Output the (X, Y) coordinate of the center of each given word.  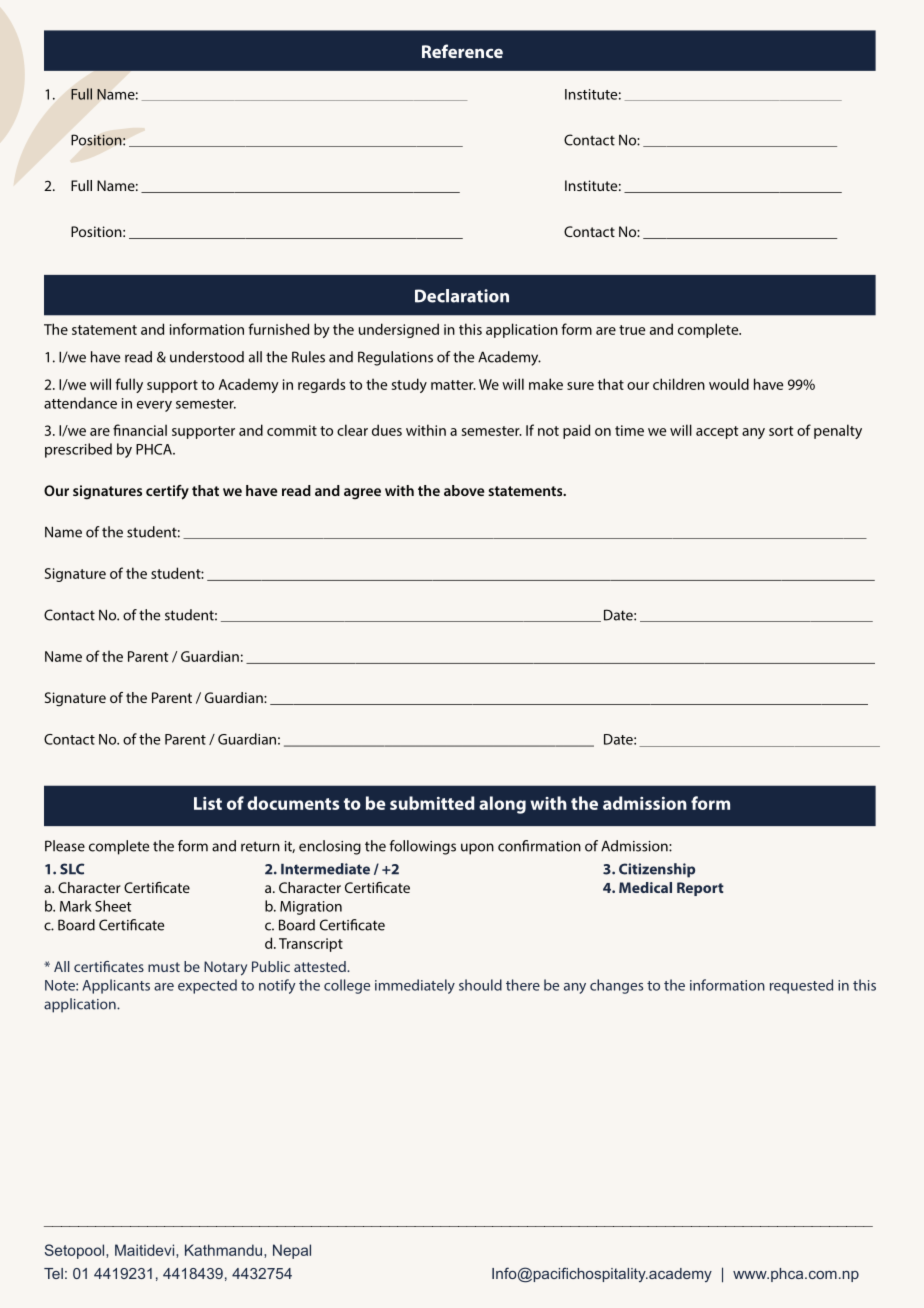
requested (801, 986)
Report (700, 889)
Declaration (462, 296)
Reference (462, 51)
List (208, 803)
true (632, 330)
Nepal (292, 1251)
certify (167, 492)
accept (717, 432)
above (464, 490)
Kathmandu (223, 1250)
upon (477, 849)
